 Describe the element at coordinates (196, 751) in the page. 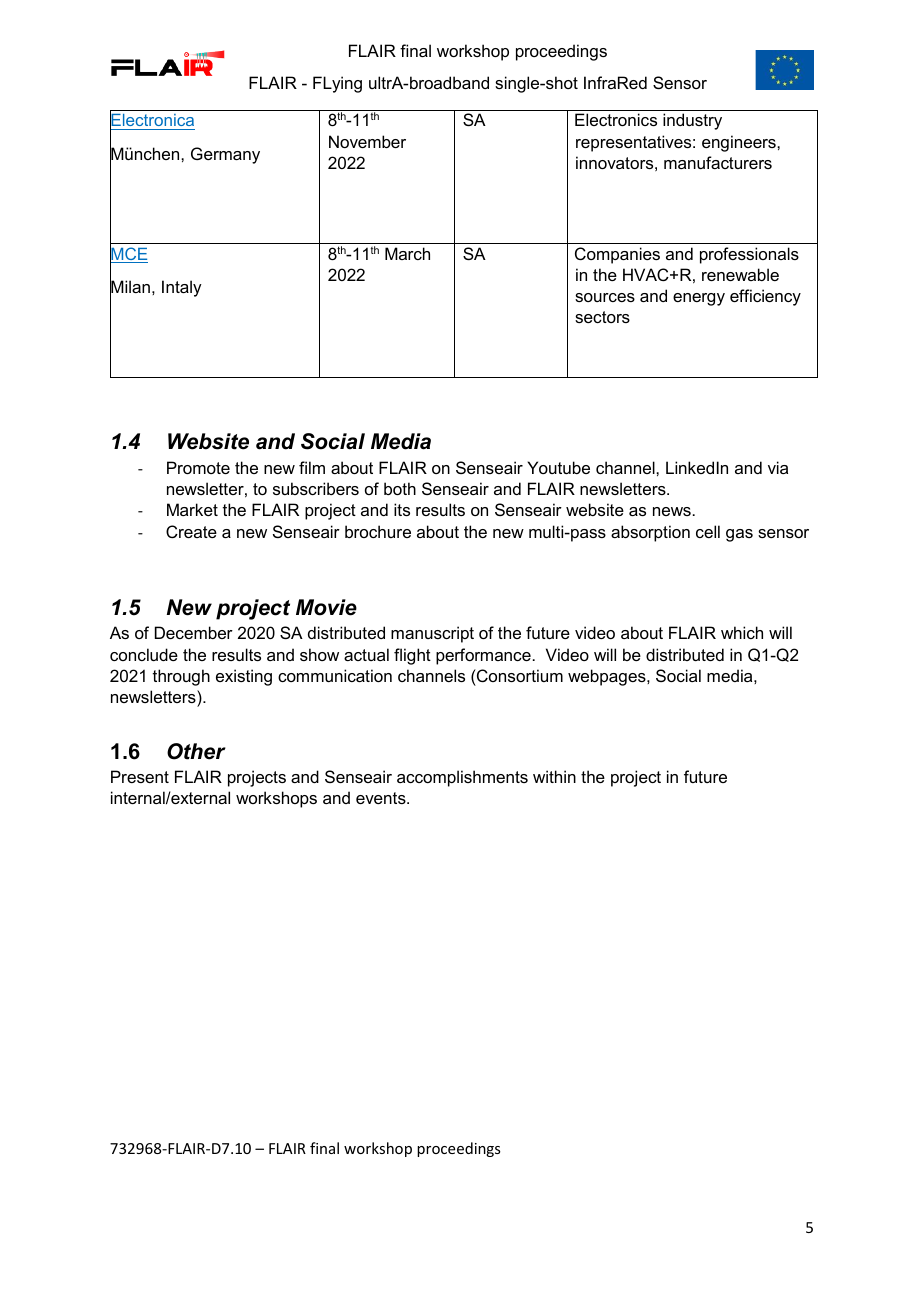

I see `Other` at that location.
